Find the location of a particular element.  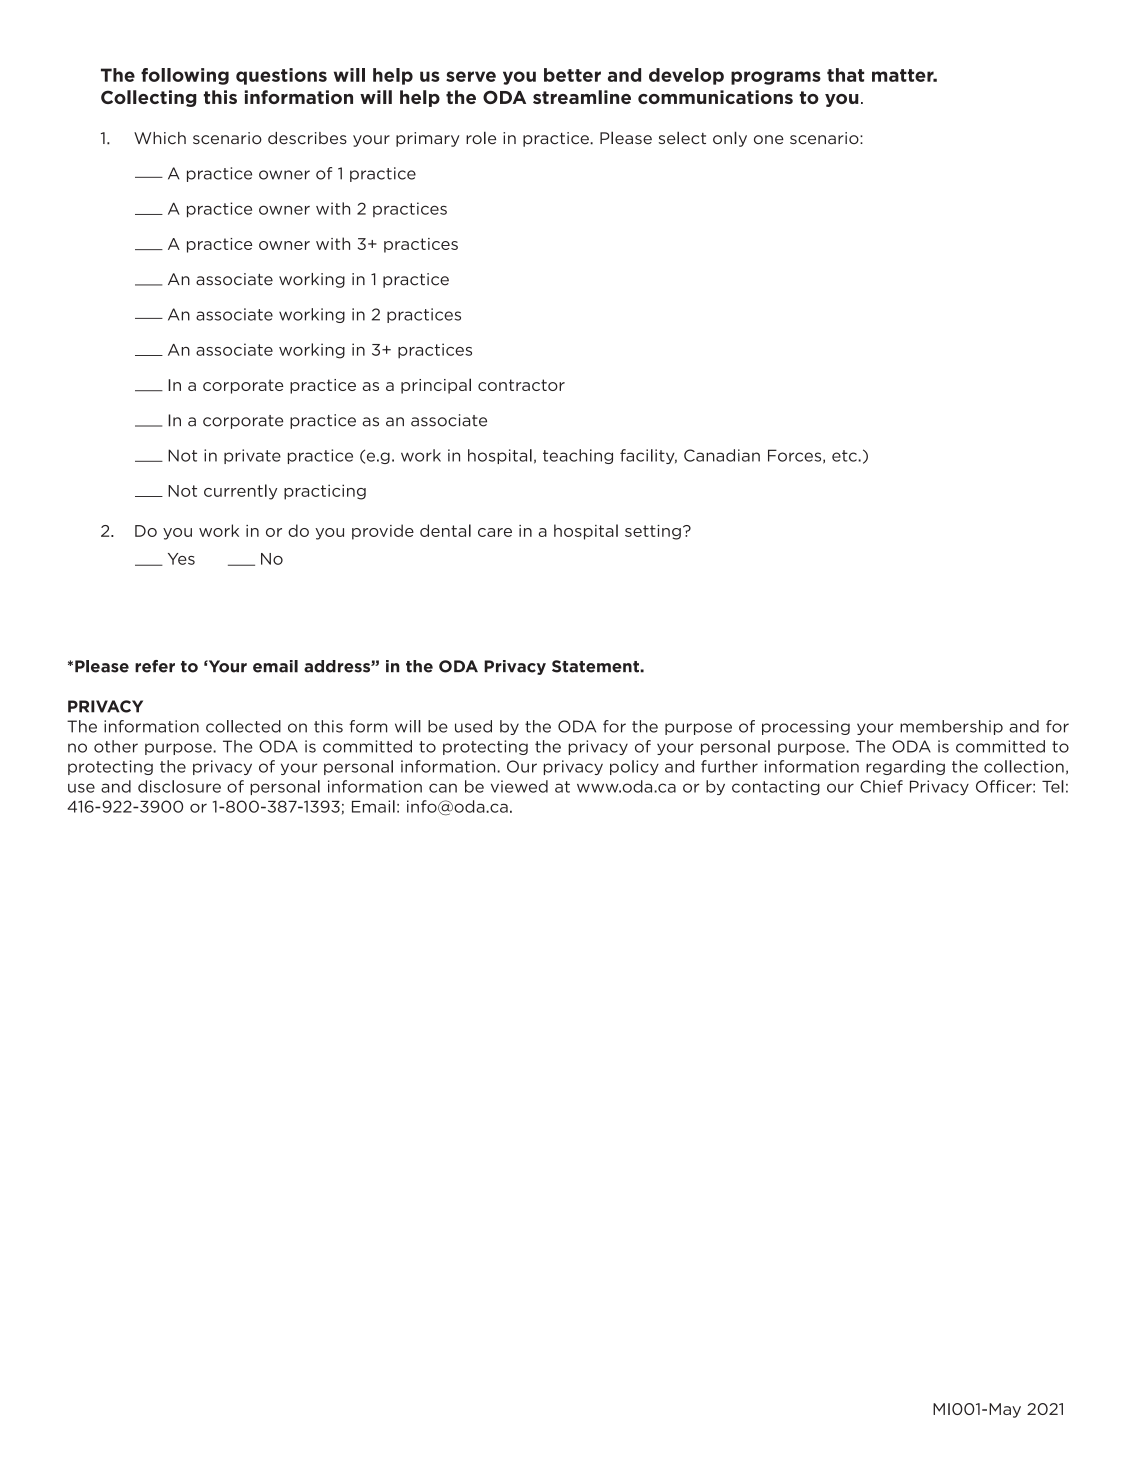

streamline is located at coordinates (582, 97).
